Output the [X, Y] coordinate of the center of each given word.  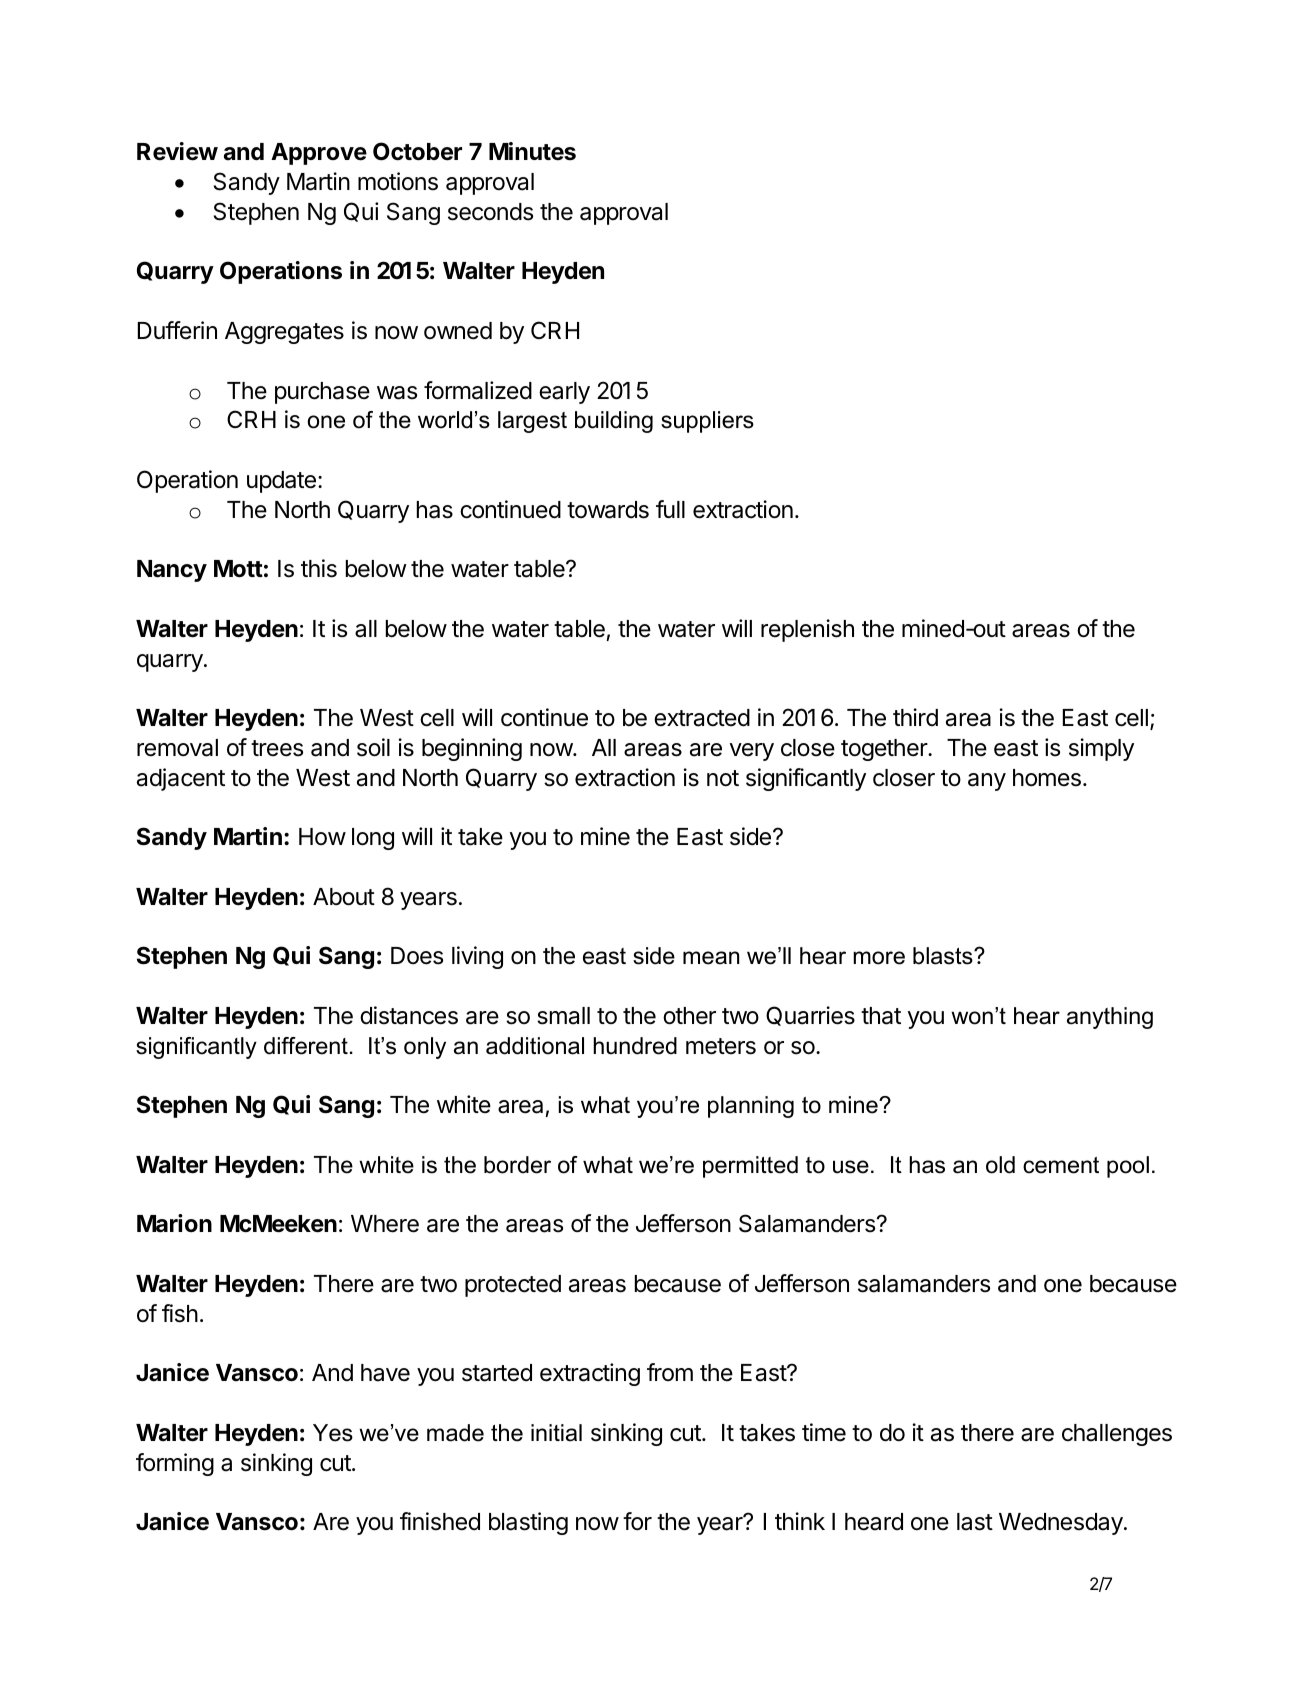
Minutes [532, 151]
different [306, 1046]
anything [1110, 1018]
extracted [702, 718]
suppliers [707, 422]
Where [385, 1224]
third [915, 717]
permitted [750, 1167]
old [1000, 1165]
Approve [319, 154]
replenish [807, 630]
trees [277, 748]
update [281, 482]
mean [711, 958]
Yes [333, 1433]
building [614, 422]
